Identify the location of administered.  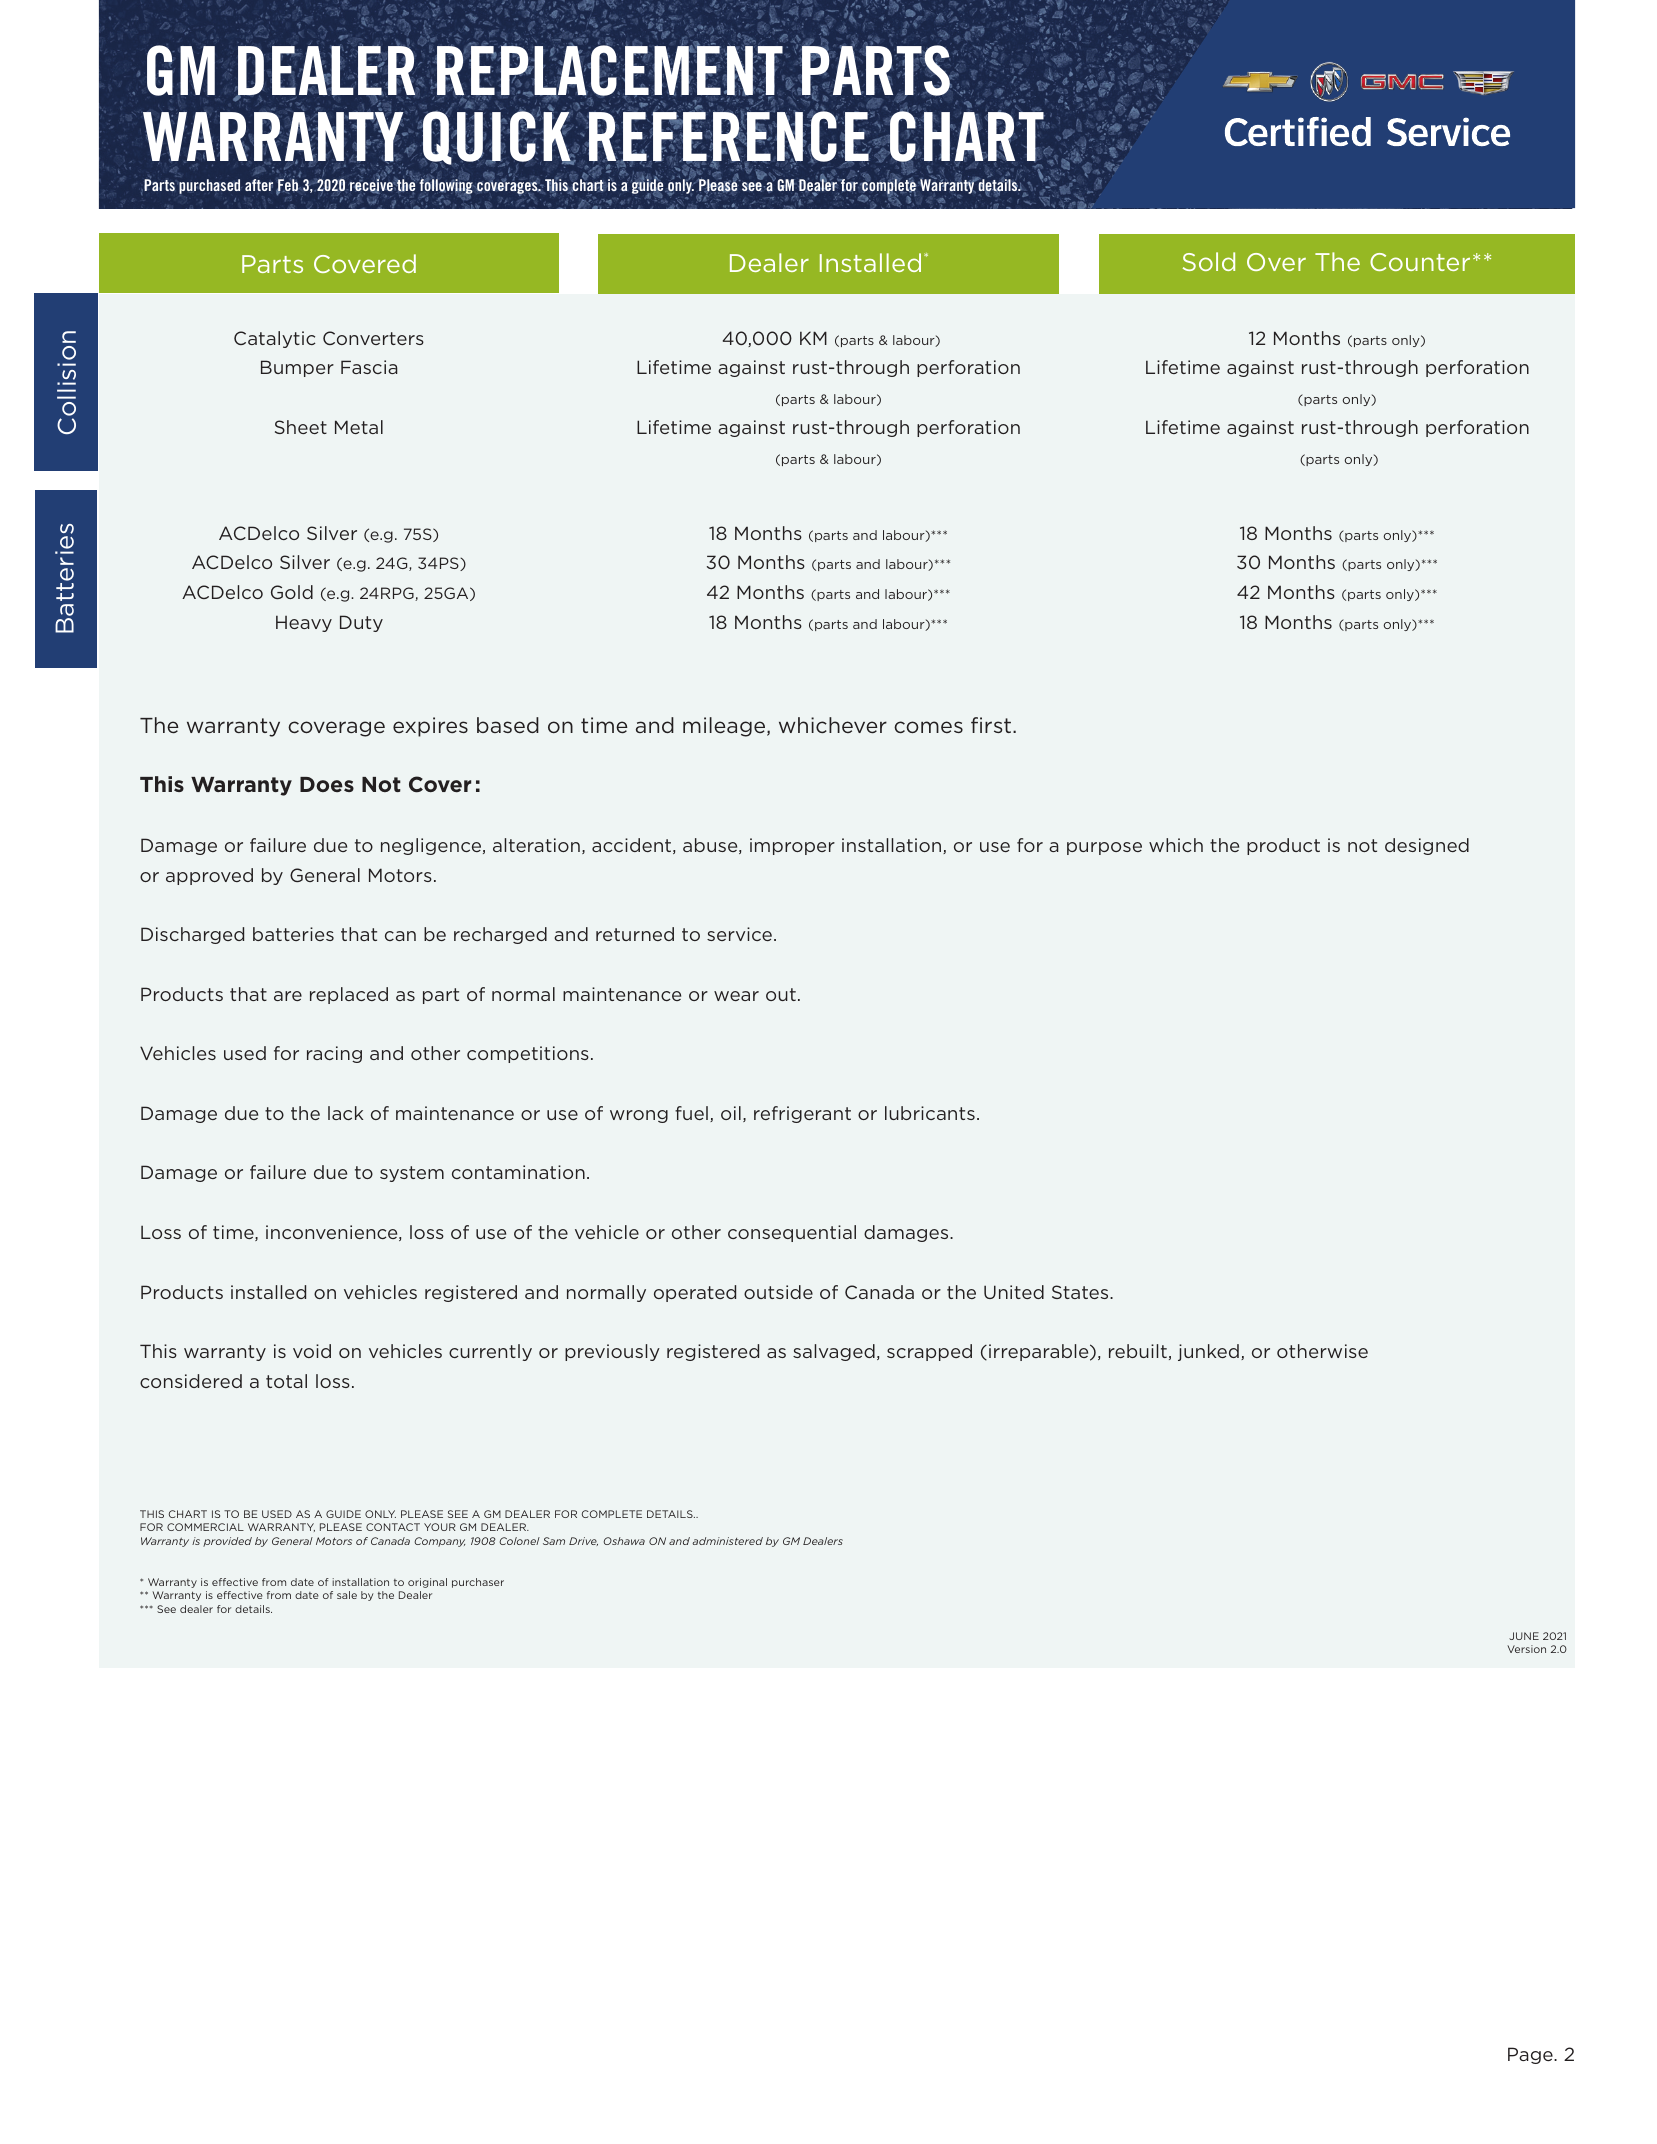
(727, 1541).
